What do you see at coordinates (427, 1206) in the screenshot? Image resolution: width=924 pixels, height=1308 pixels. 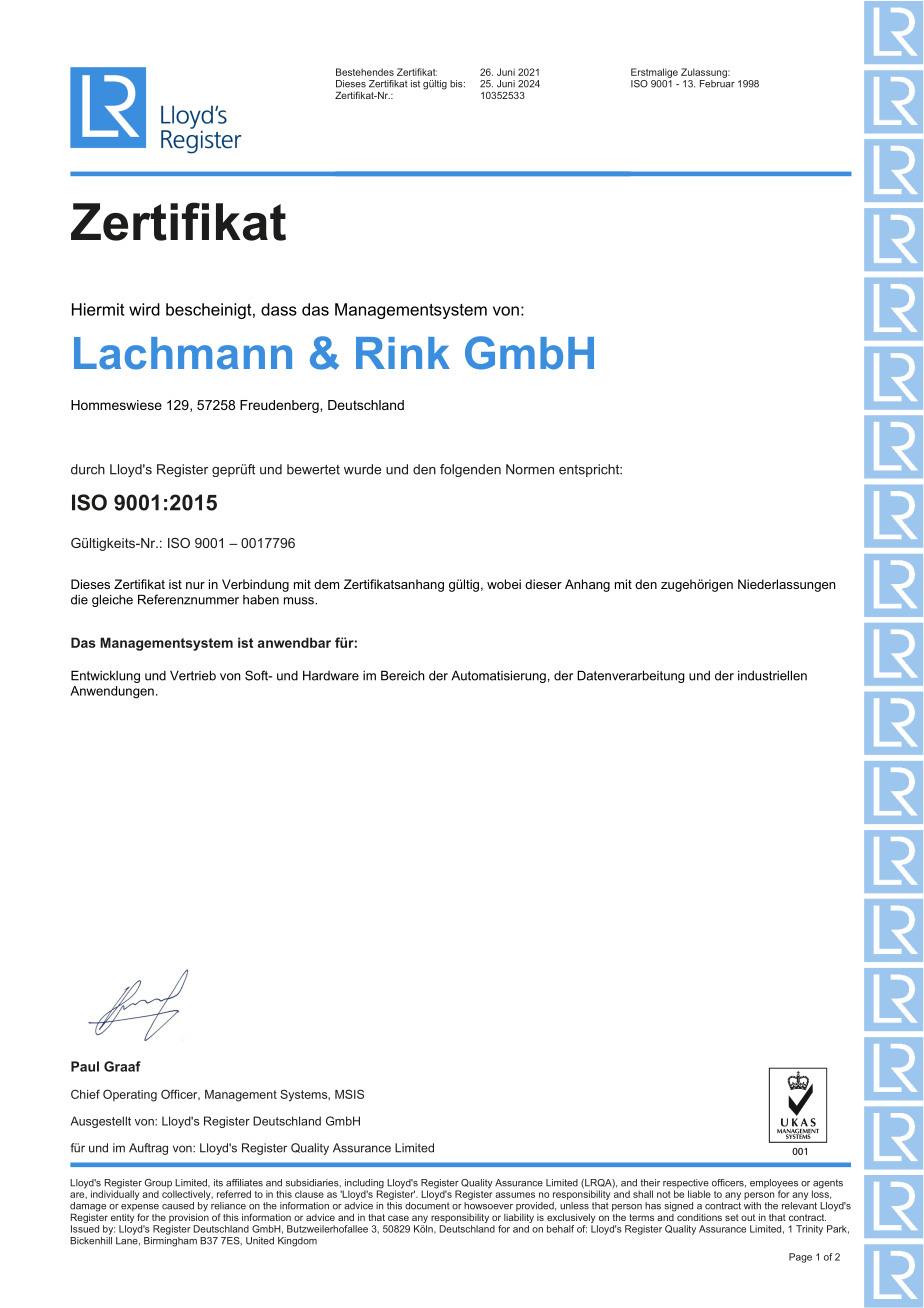 I see `document` at bounding box center [427, 1206].
